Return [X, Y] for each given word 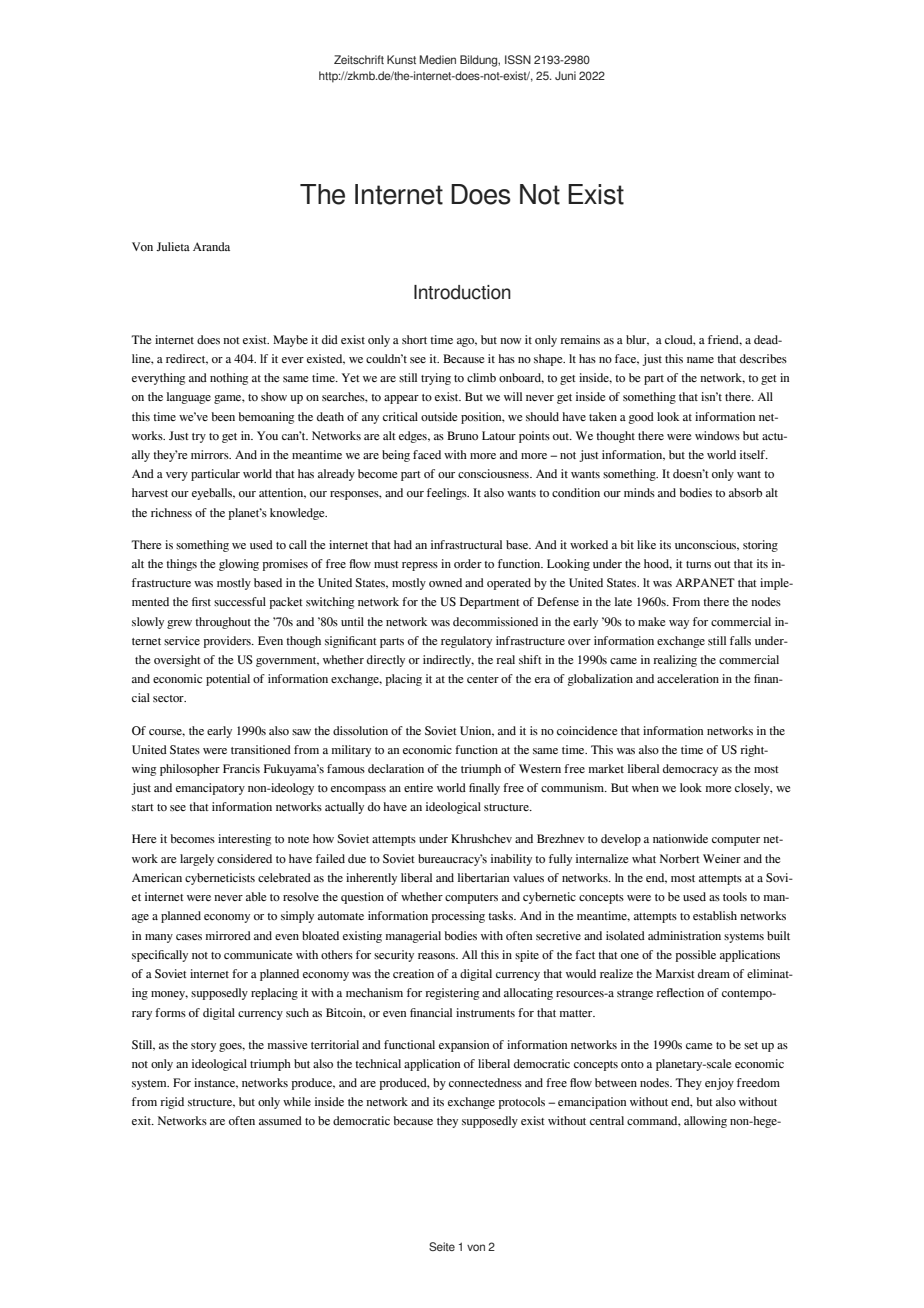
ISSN [518, 59]
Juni [565, 75]
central [607, 1120]
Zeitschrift [359, 59]
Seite [442, 1246]
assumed [280, 1120]
